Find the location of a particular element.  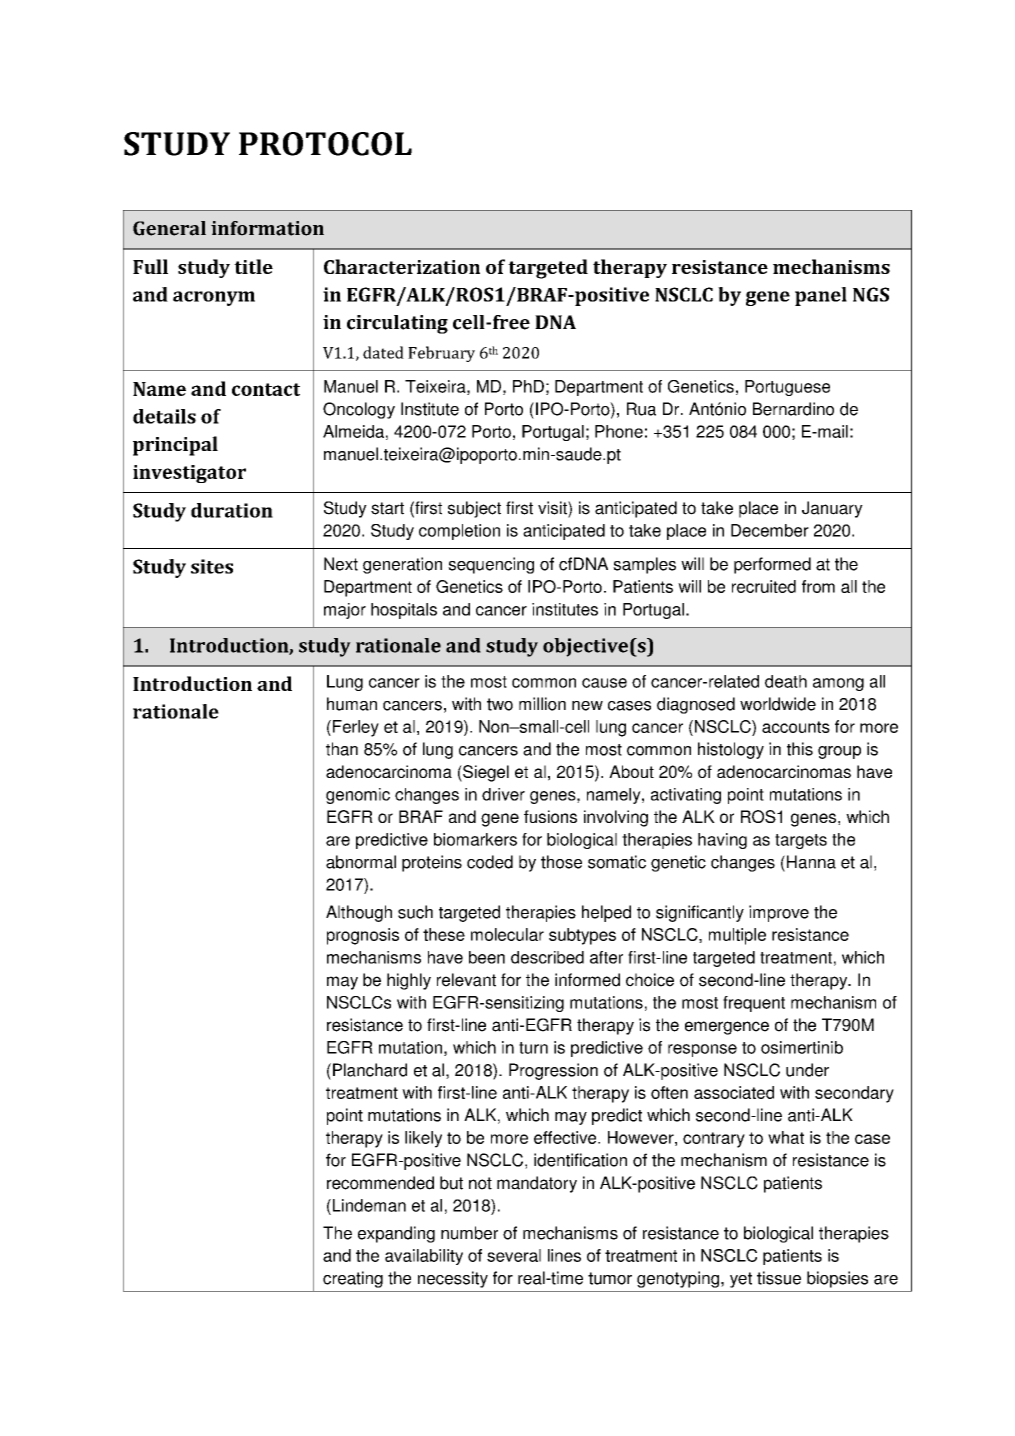

sequencing is located at coordinates (491, 565).
